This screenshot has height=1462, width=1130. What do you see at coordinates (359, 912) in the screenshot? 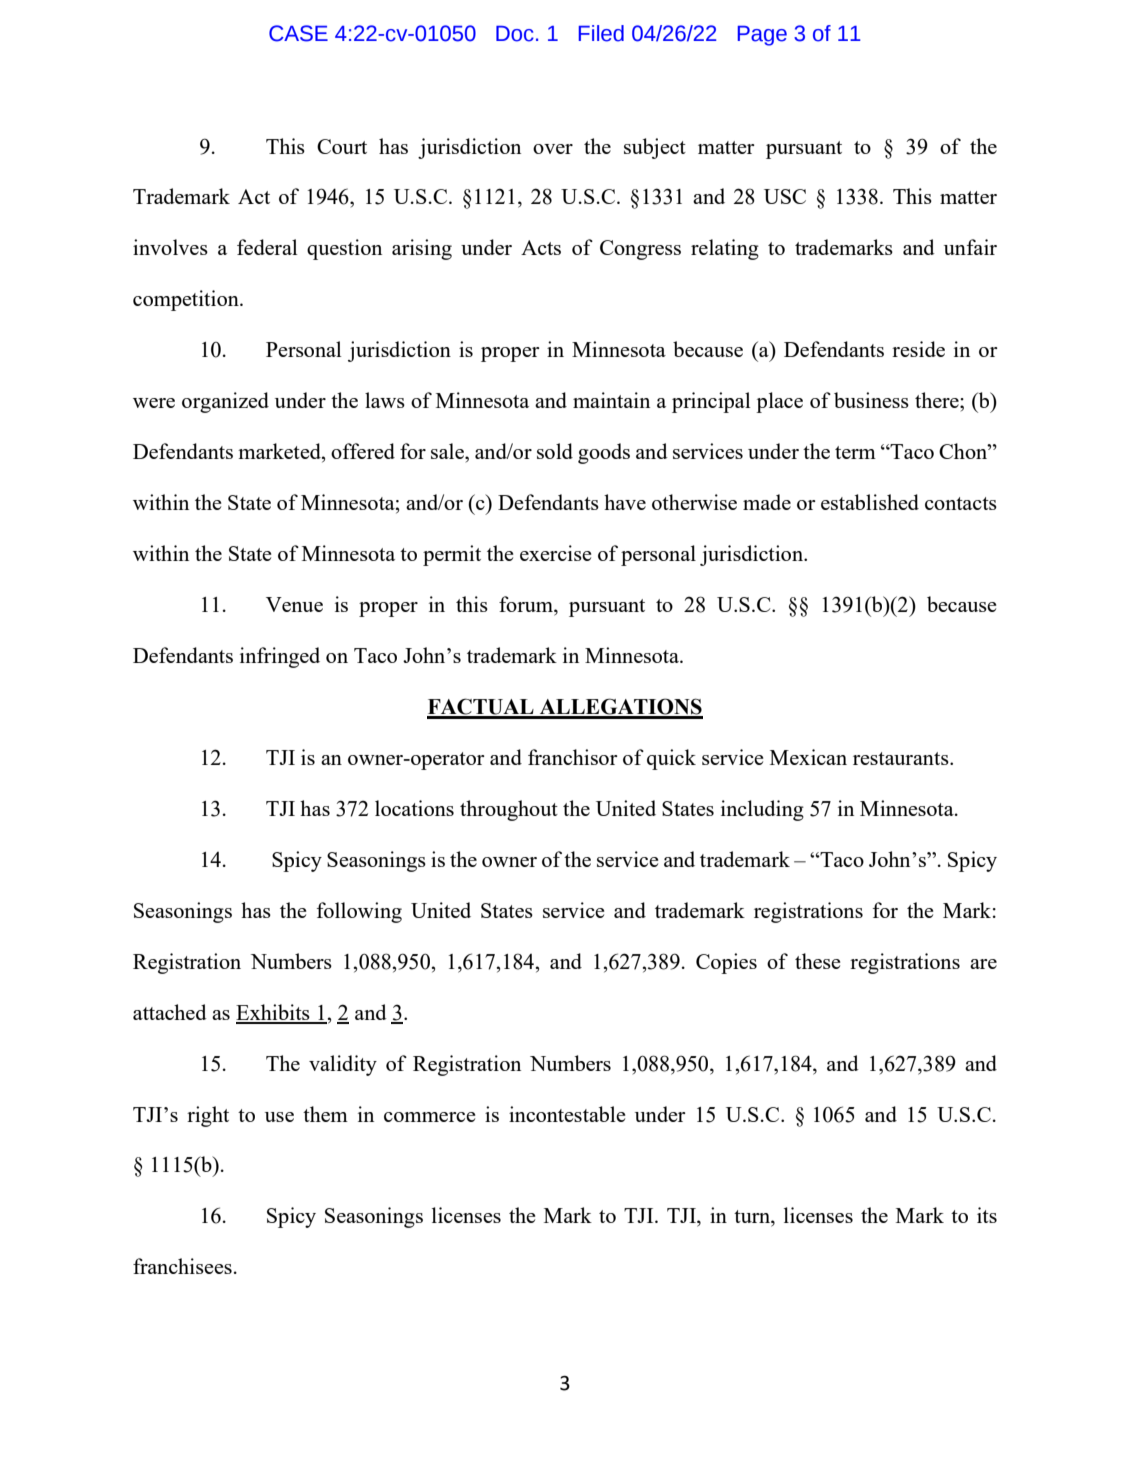
I see `following` at bounding box center [359, 912].
